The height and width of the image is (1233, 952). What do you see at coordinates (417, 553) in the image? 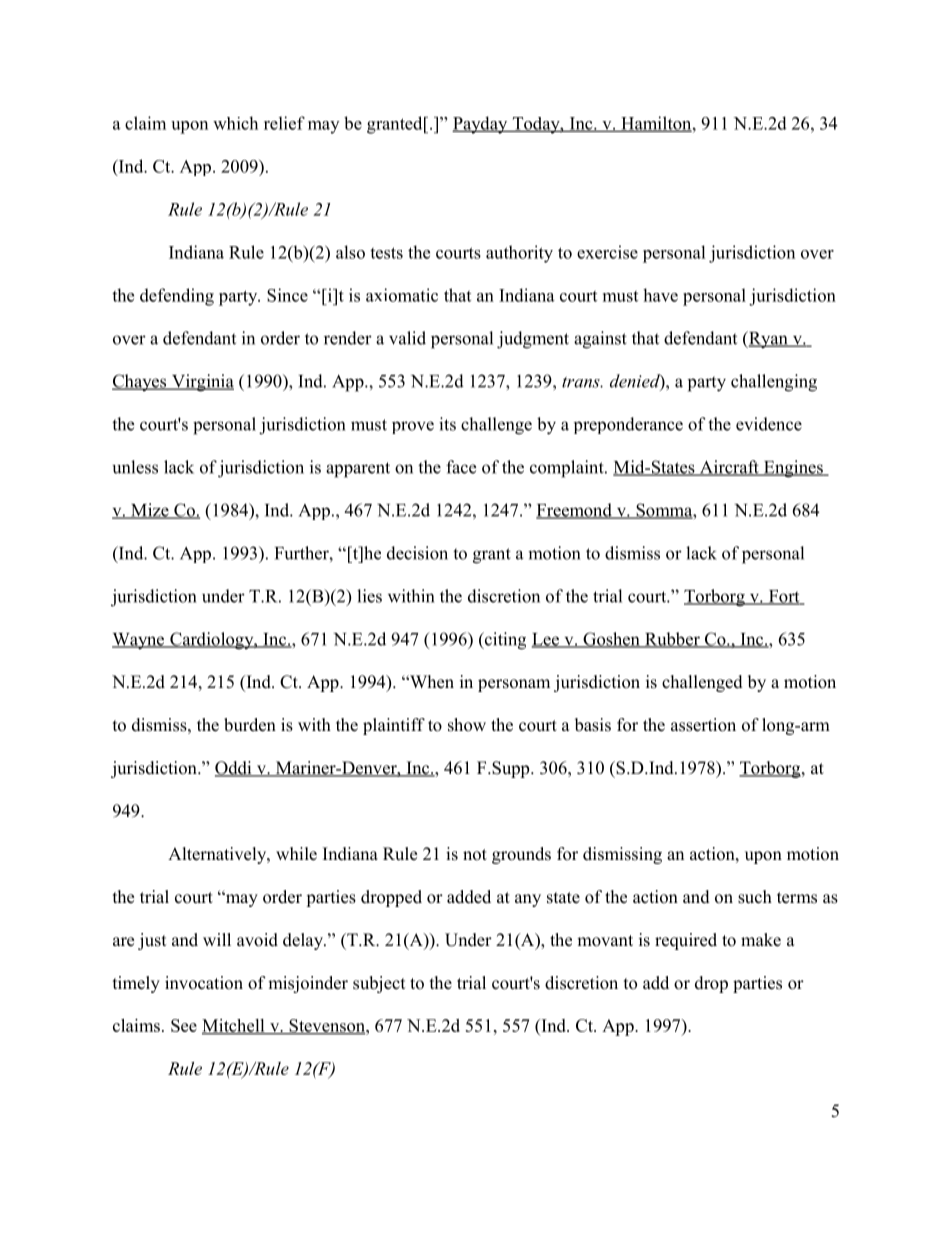
I see `decision` at bounding box center [417, 553].
